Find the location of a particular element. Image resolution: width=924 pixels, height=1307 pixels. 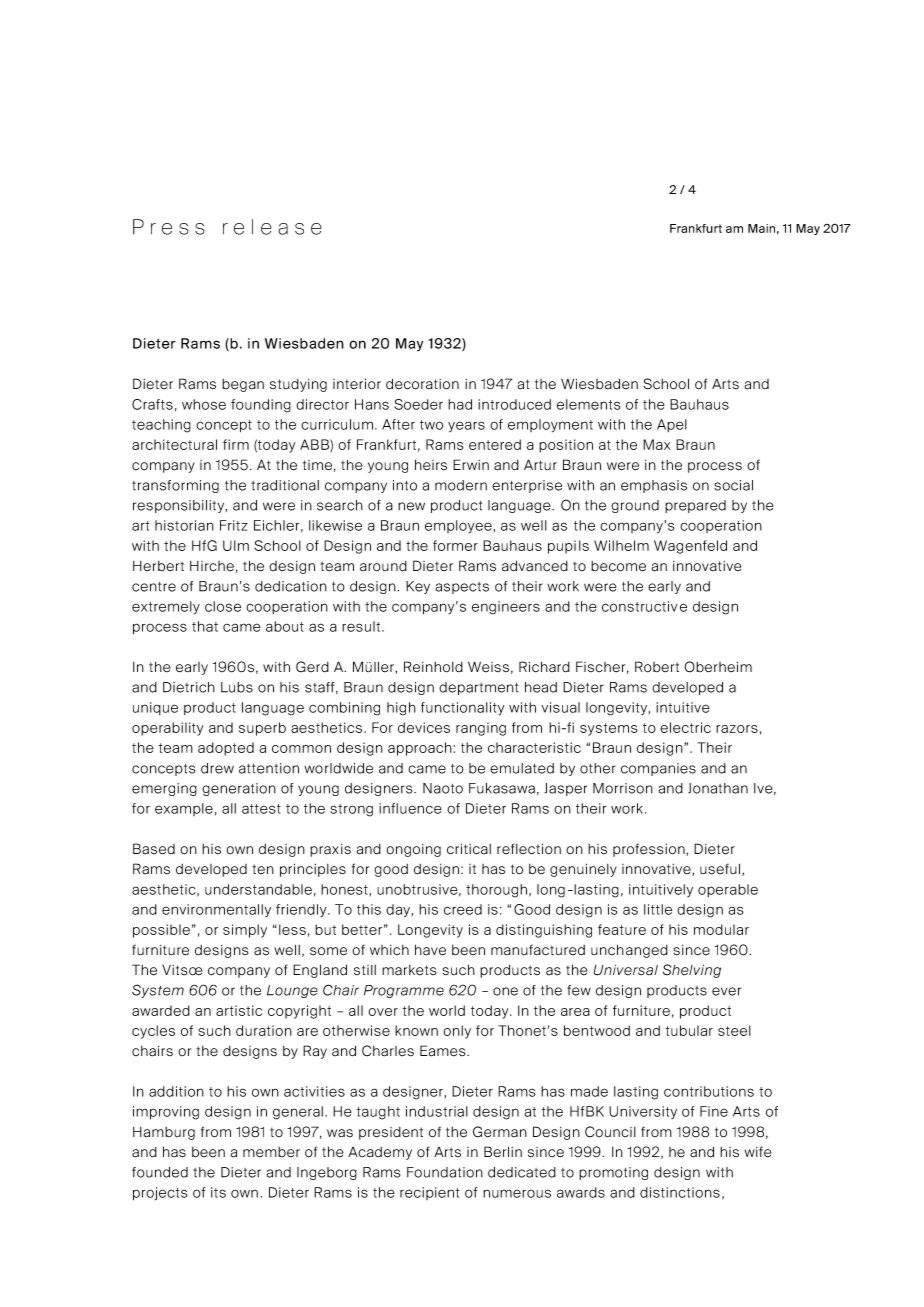

Naoto is located at coordinates (443, 788).
